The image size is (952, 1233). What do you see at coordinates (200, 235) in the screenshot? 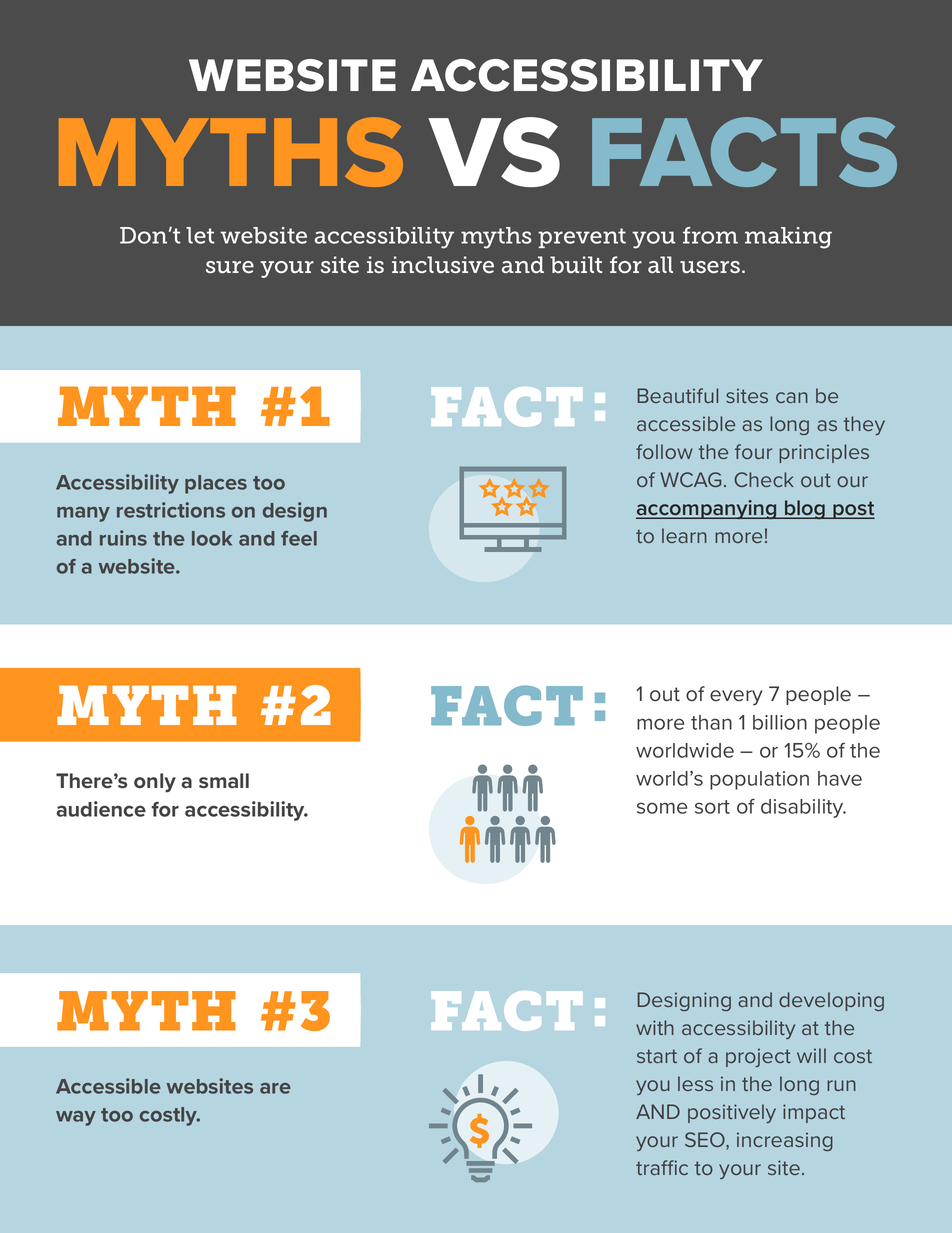
I see `let` at bounding box center [200, 235].
